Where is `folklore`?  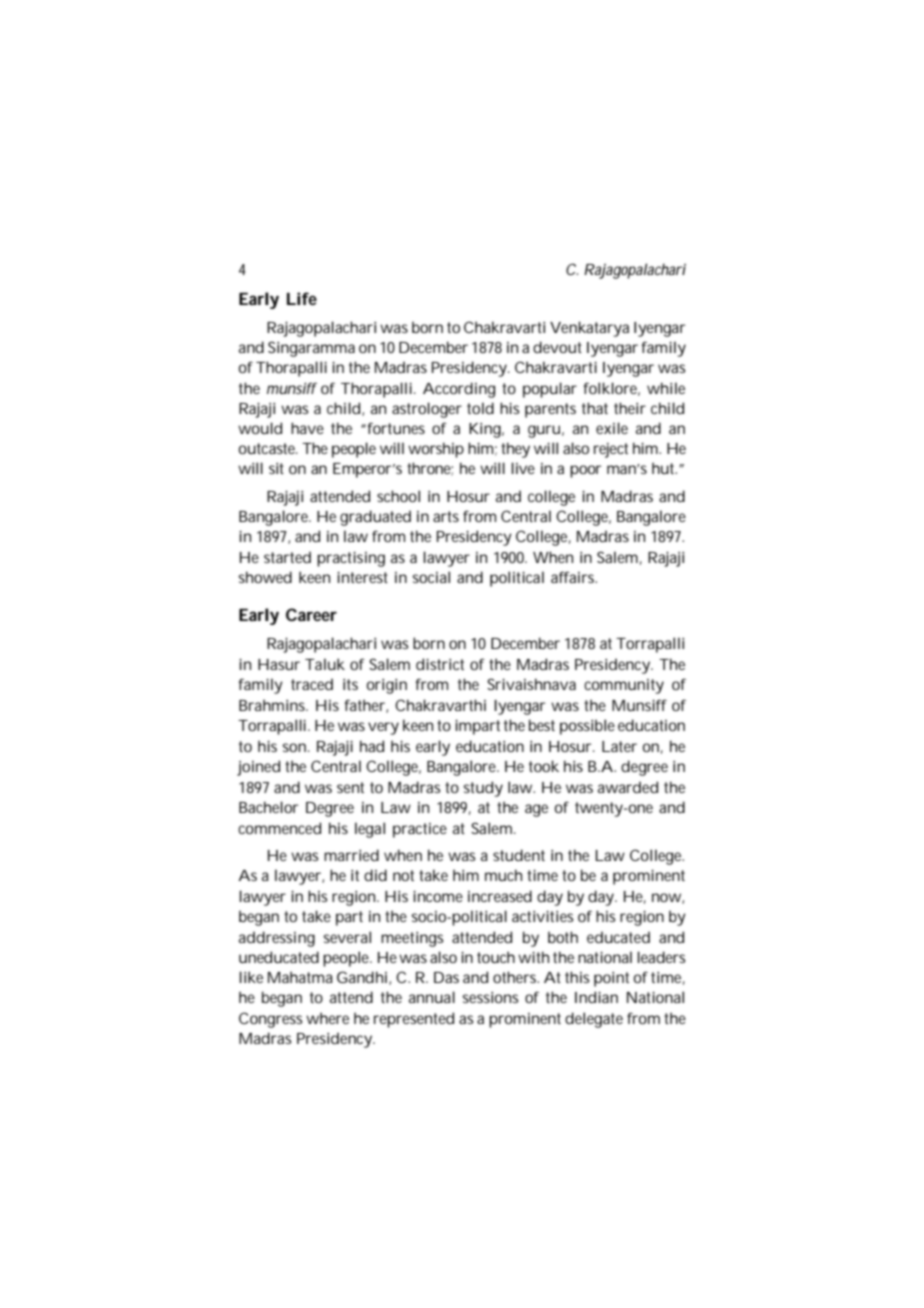
folklore is located at coordinates (612, 389).
